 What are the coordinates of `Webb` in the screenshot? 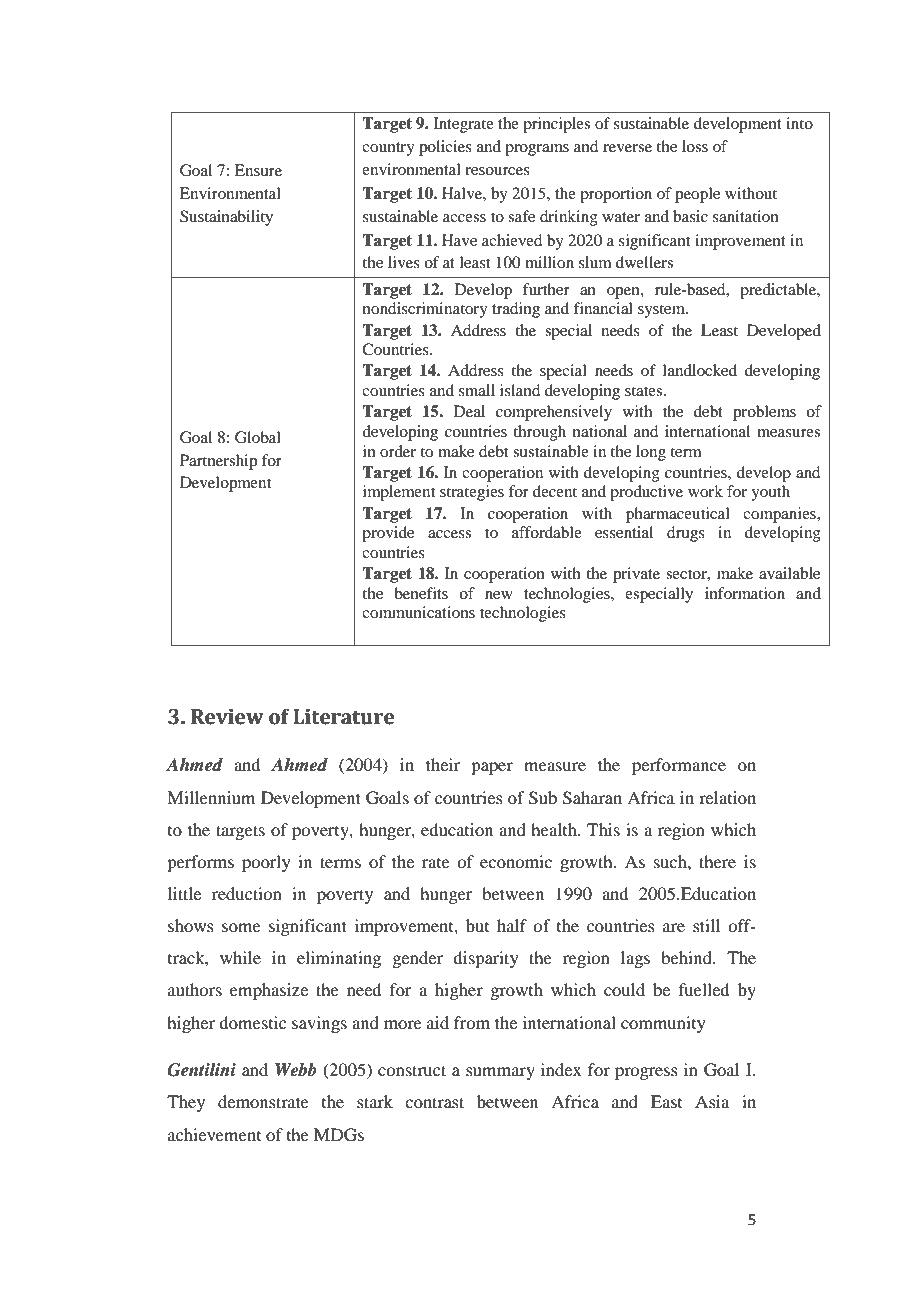 It's located at (296, 1070).
